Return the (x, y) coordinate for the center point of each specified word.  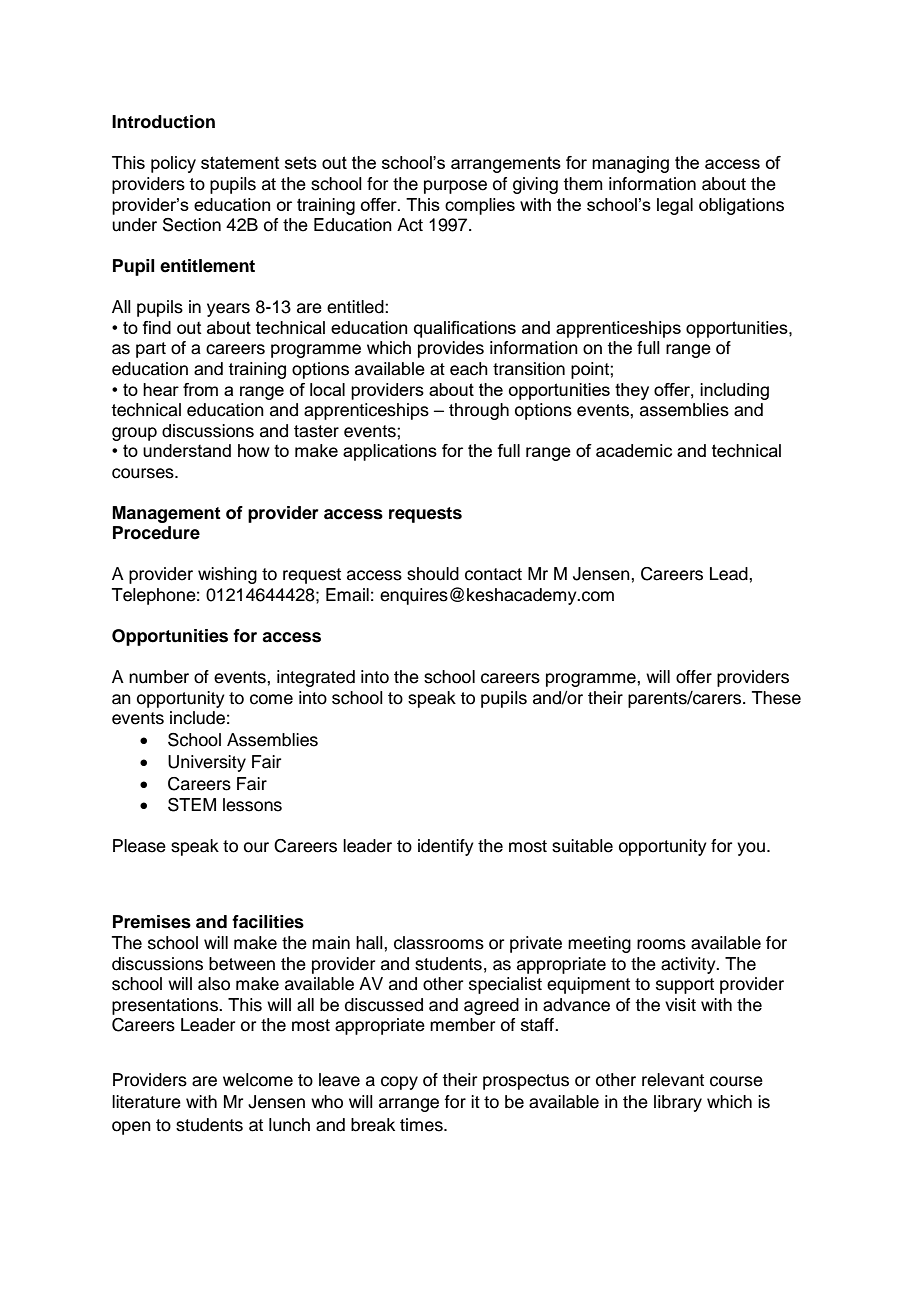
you (751, 849)
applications (390, 452)
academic (634, 450)
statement (240, 162)
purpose (455, 187)
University (207, 763)
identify (446, 847)
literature (146, 1102)
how (254, 450)
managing (630, 164)
